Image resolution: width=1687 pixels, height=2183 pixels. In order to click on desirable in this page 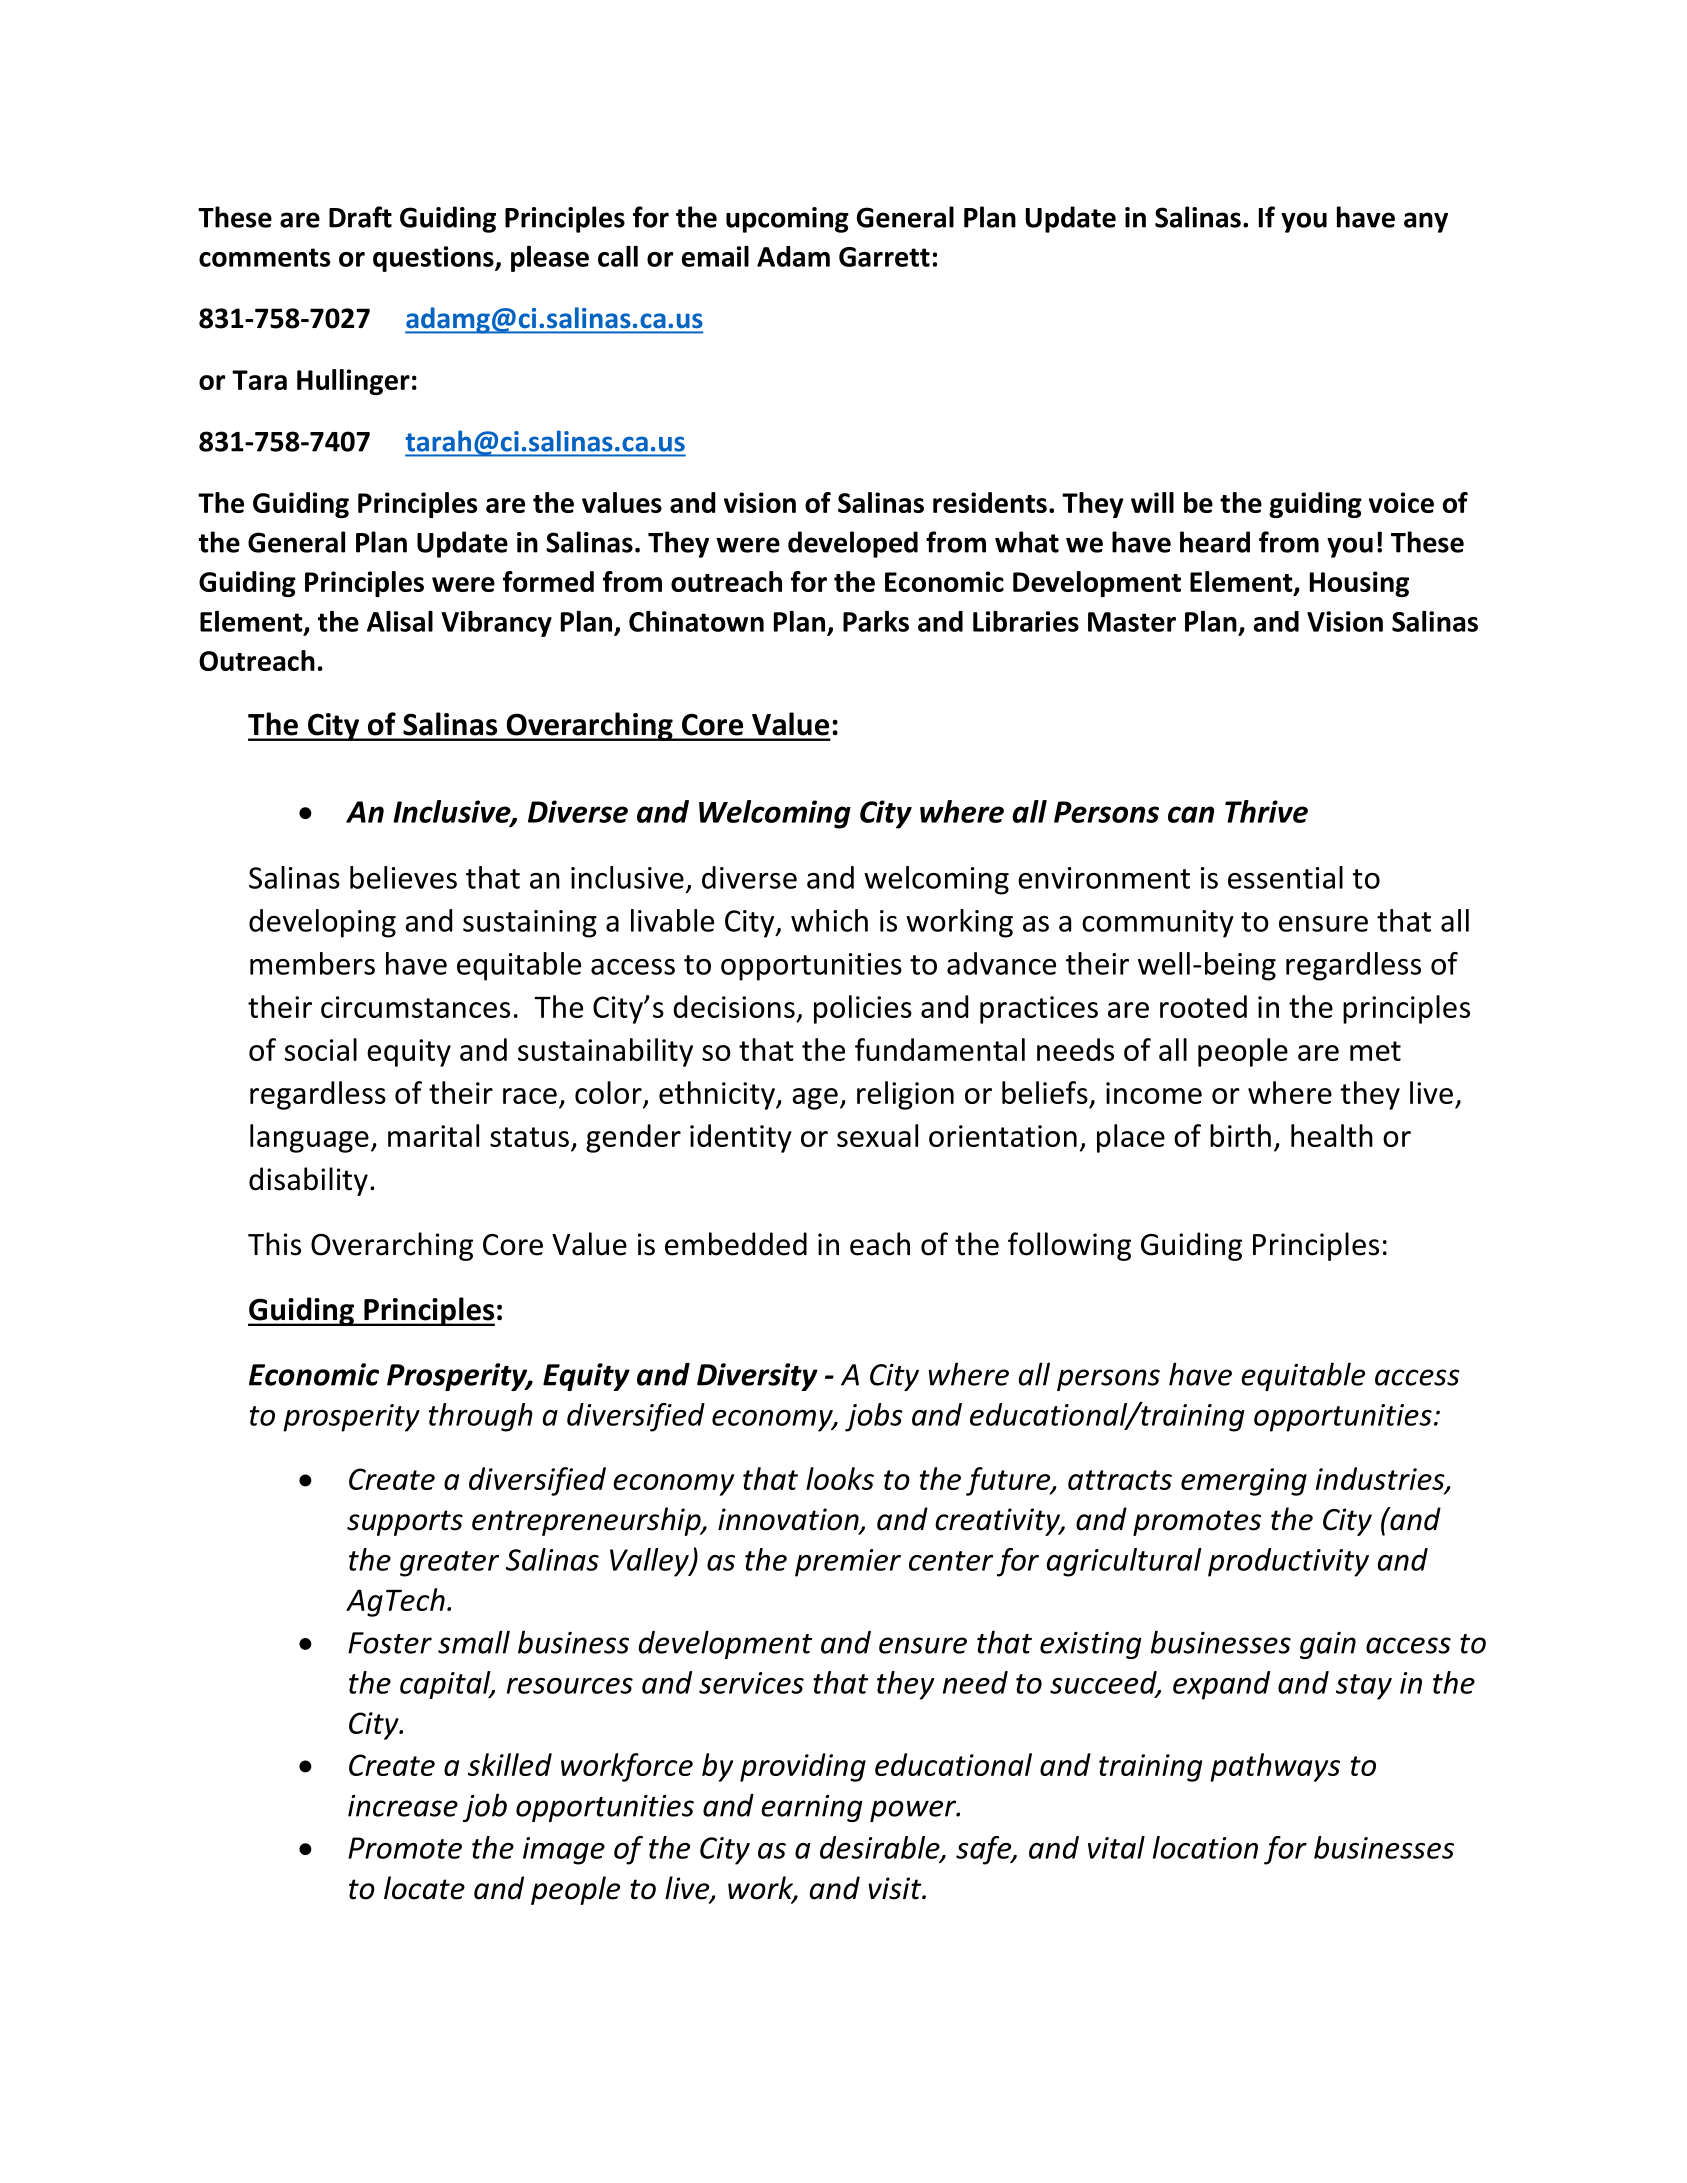, I will do `click(881, 1848)`.
